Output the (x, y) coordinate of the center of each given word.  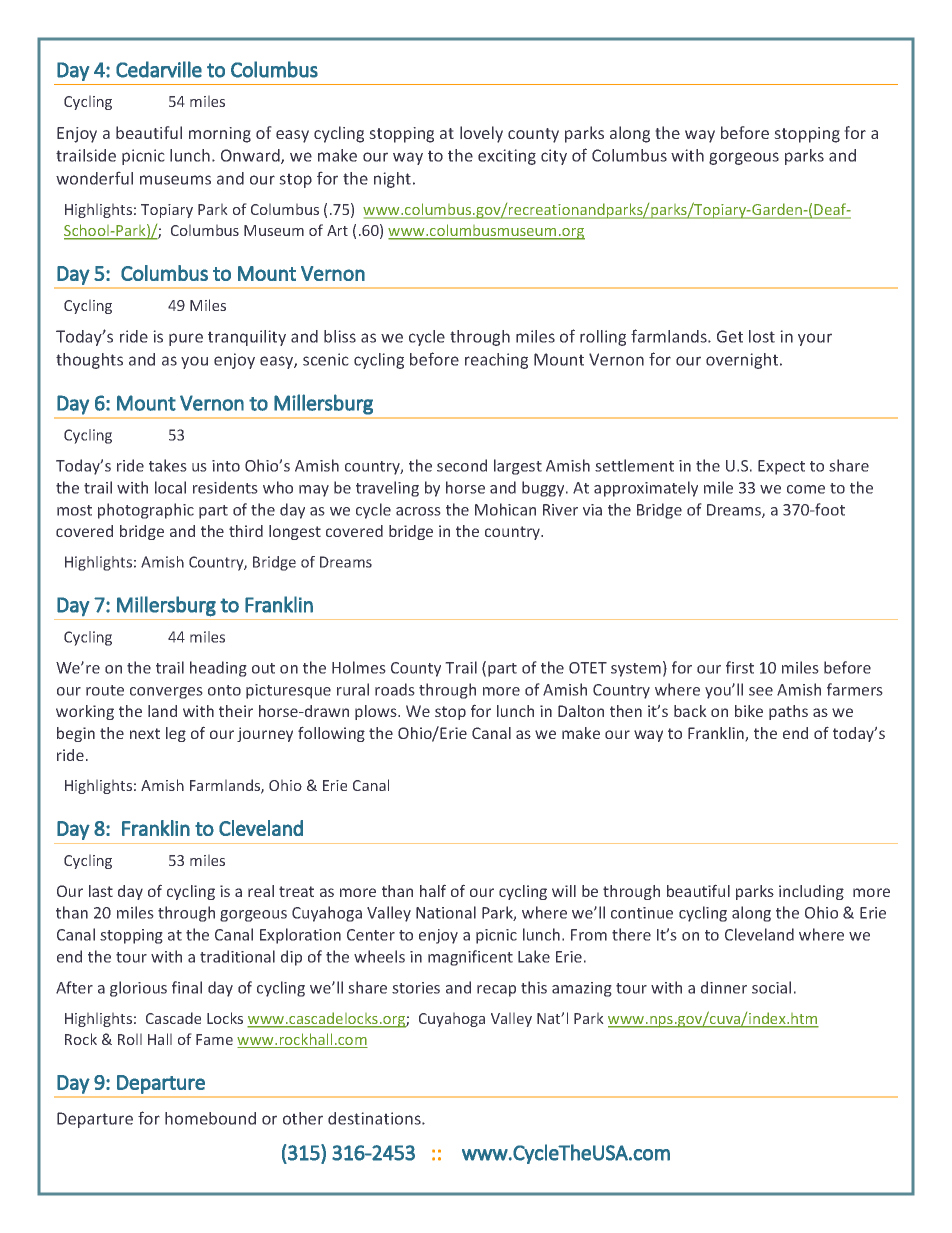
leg (176, 734)
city (554, 157)
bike (749, 711)
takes (168, 465)
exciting (507, 157)
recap (496, 991)
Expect (781, 467)
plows (377, 712)
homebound (210, 1118)
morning (220, 135)
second (462, 465)
